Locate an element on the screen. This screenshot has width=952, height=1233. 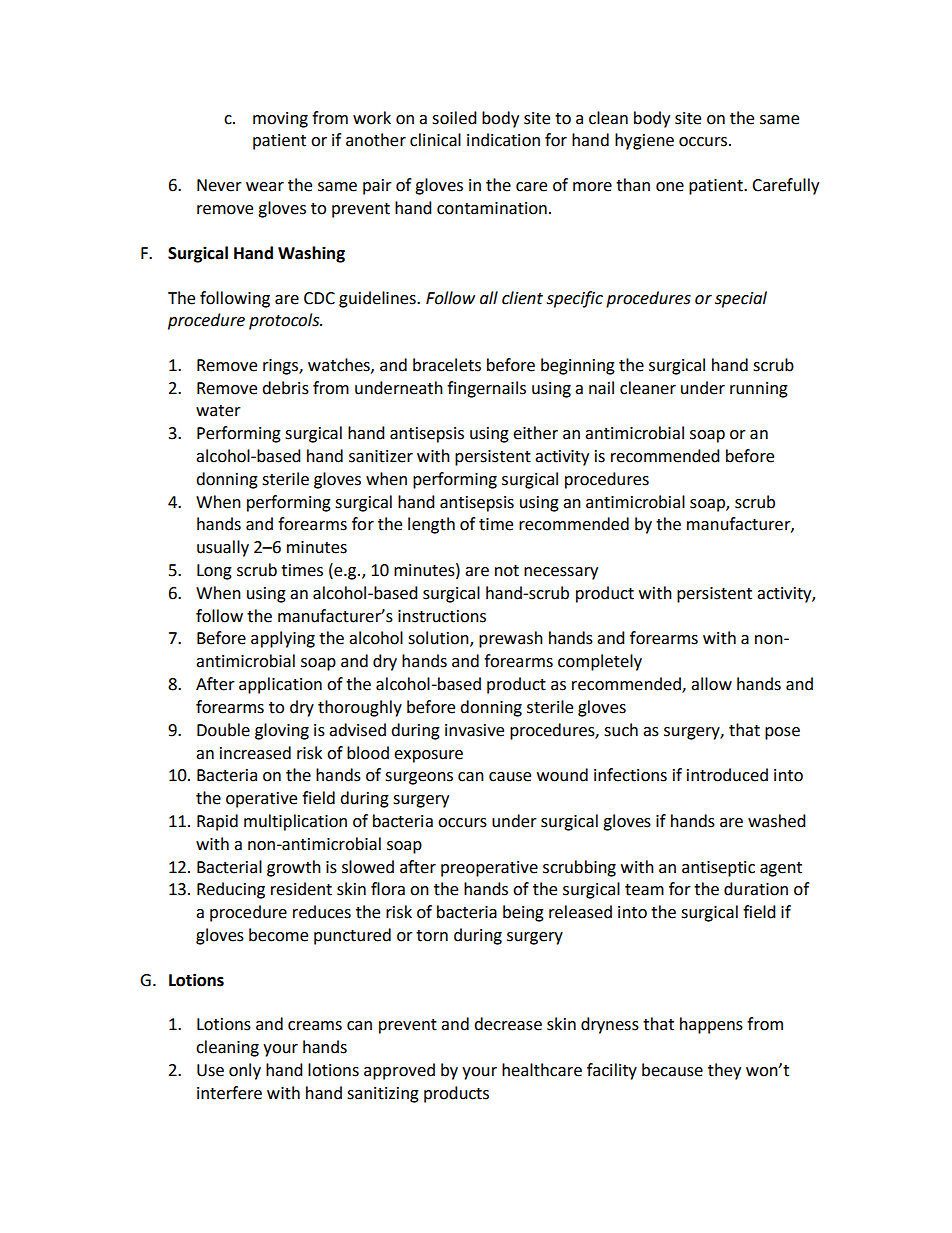
applying is located at coordinates (283, 639).
